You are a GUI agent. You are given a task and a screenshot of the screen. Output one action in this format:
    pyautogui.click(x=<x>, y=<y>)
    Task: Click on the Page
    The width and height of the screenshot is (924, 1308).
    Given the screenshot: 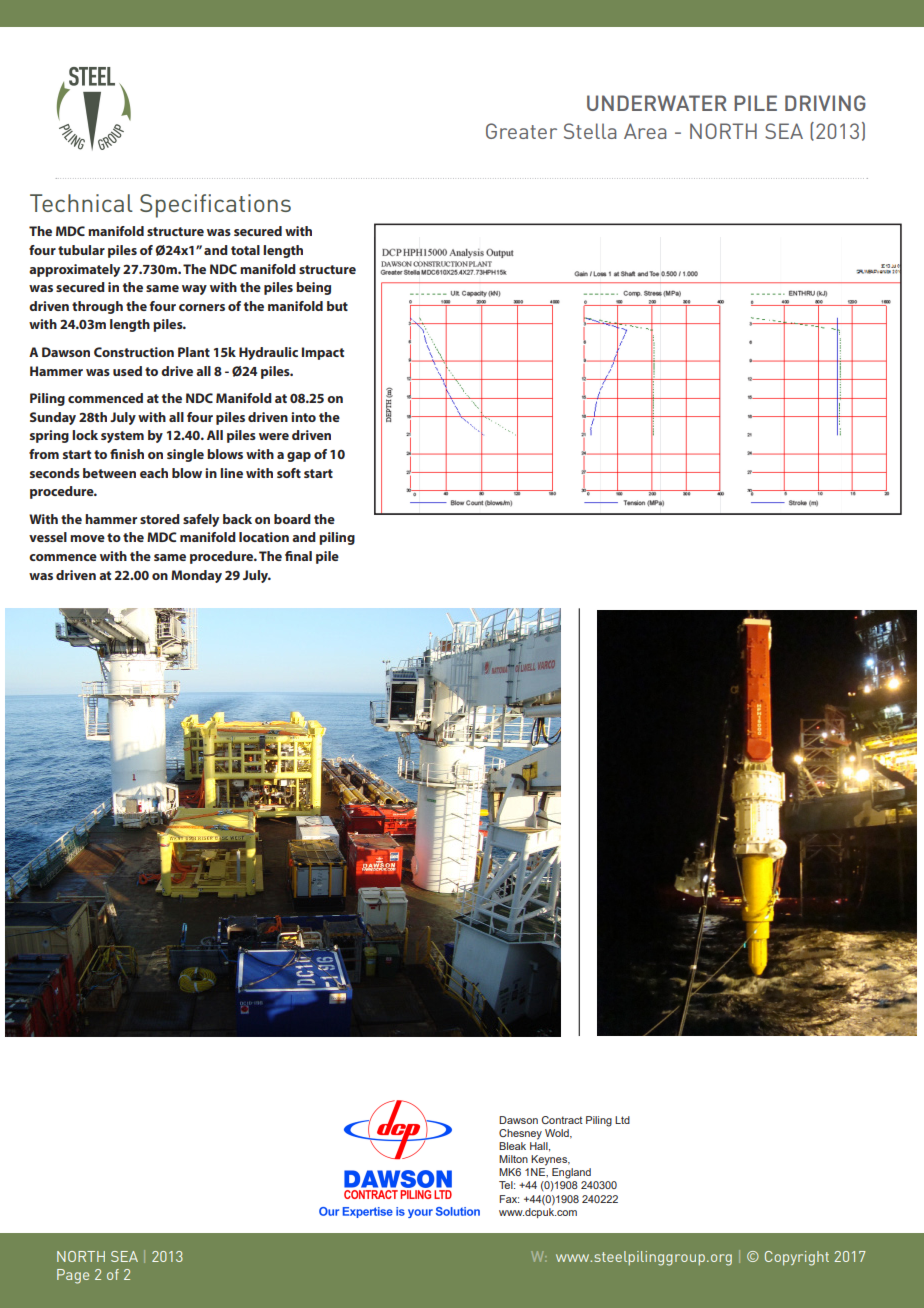 What is the action you would take?
    pyautogui.click(x=73, y=1276)
